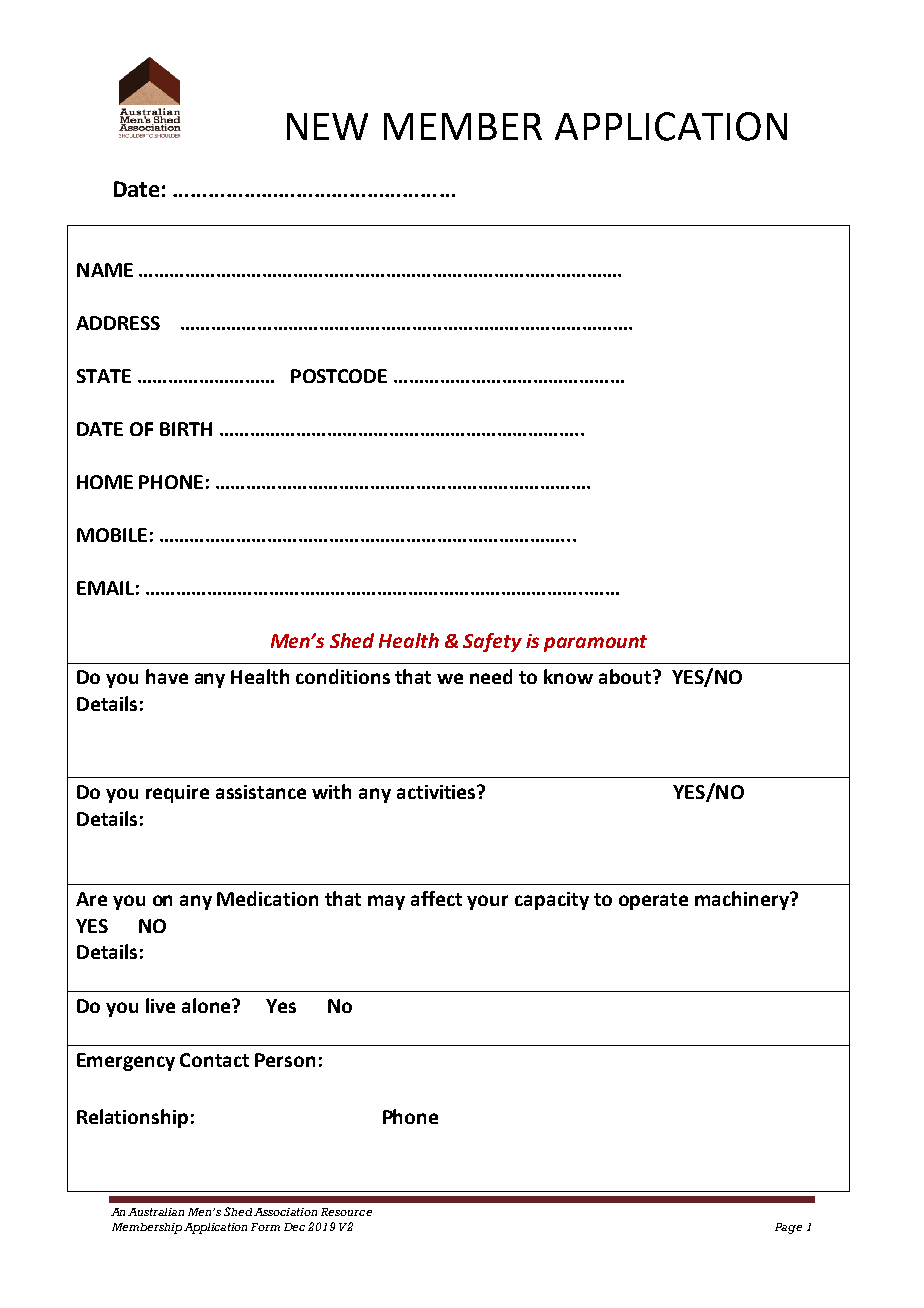 The width and height of the screenshot is (924, 1308). Describe the element at coordinates (492, 642) in the screenshot. I see `Safety` at that location.
